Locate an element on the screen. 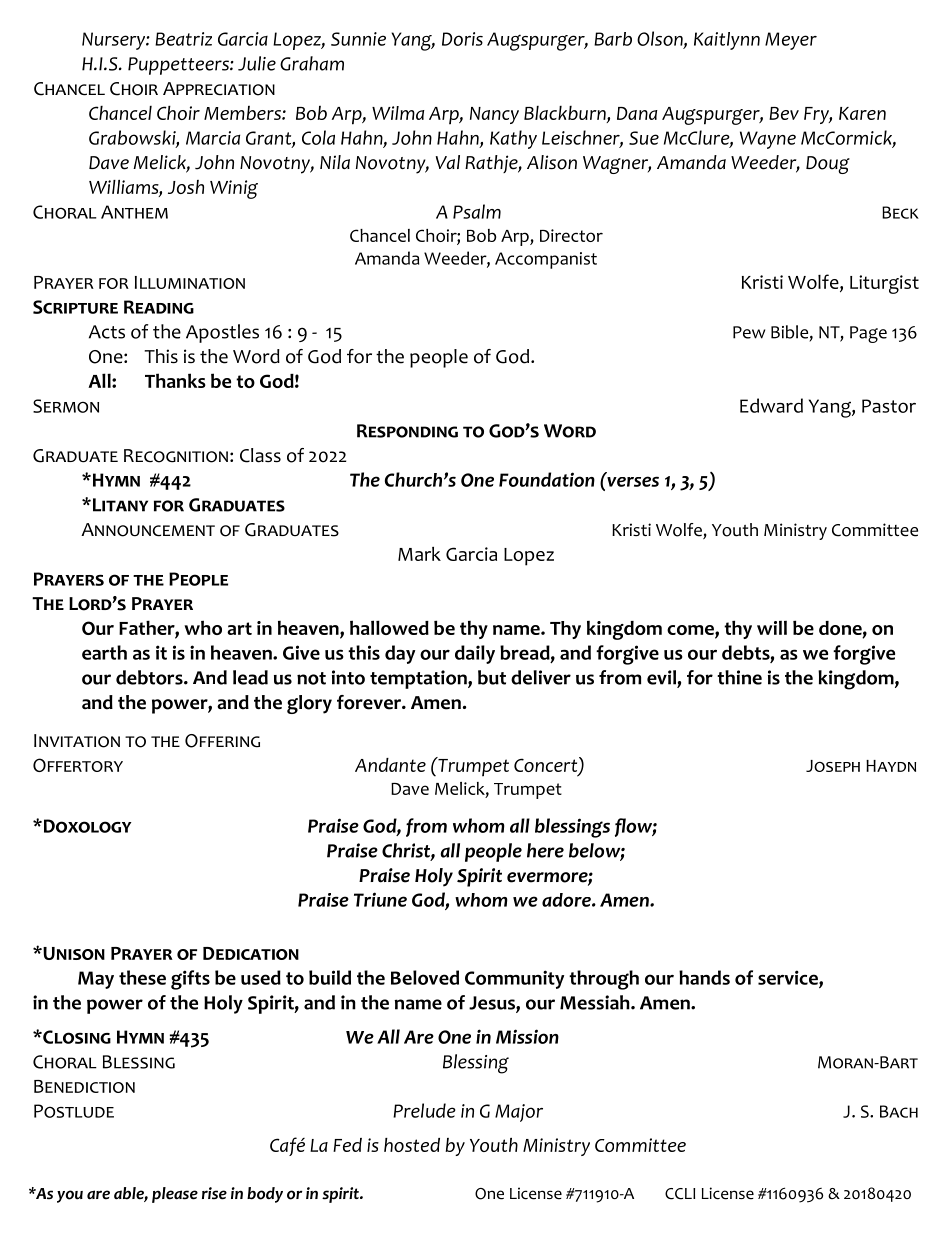 The width and height of the screenshot is (952, 1233). Beatriz is located at coordinates (183, 39).
